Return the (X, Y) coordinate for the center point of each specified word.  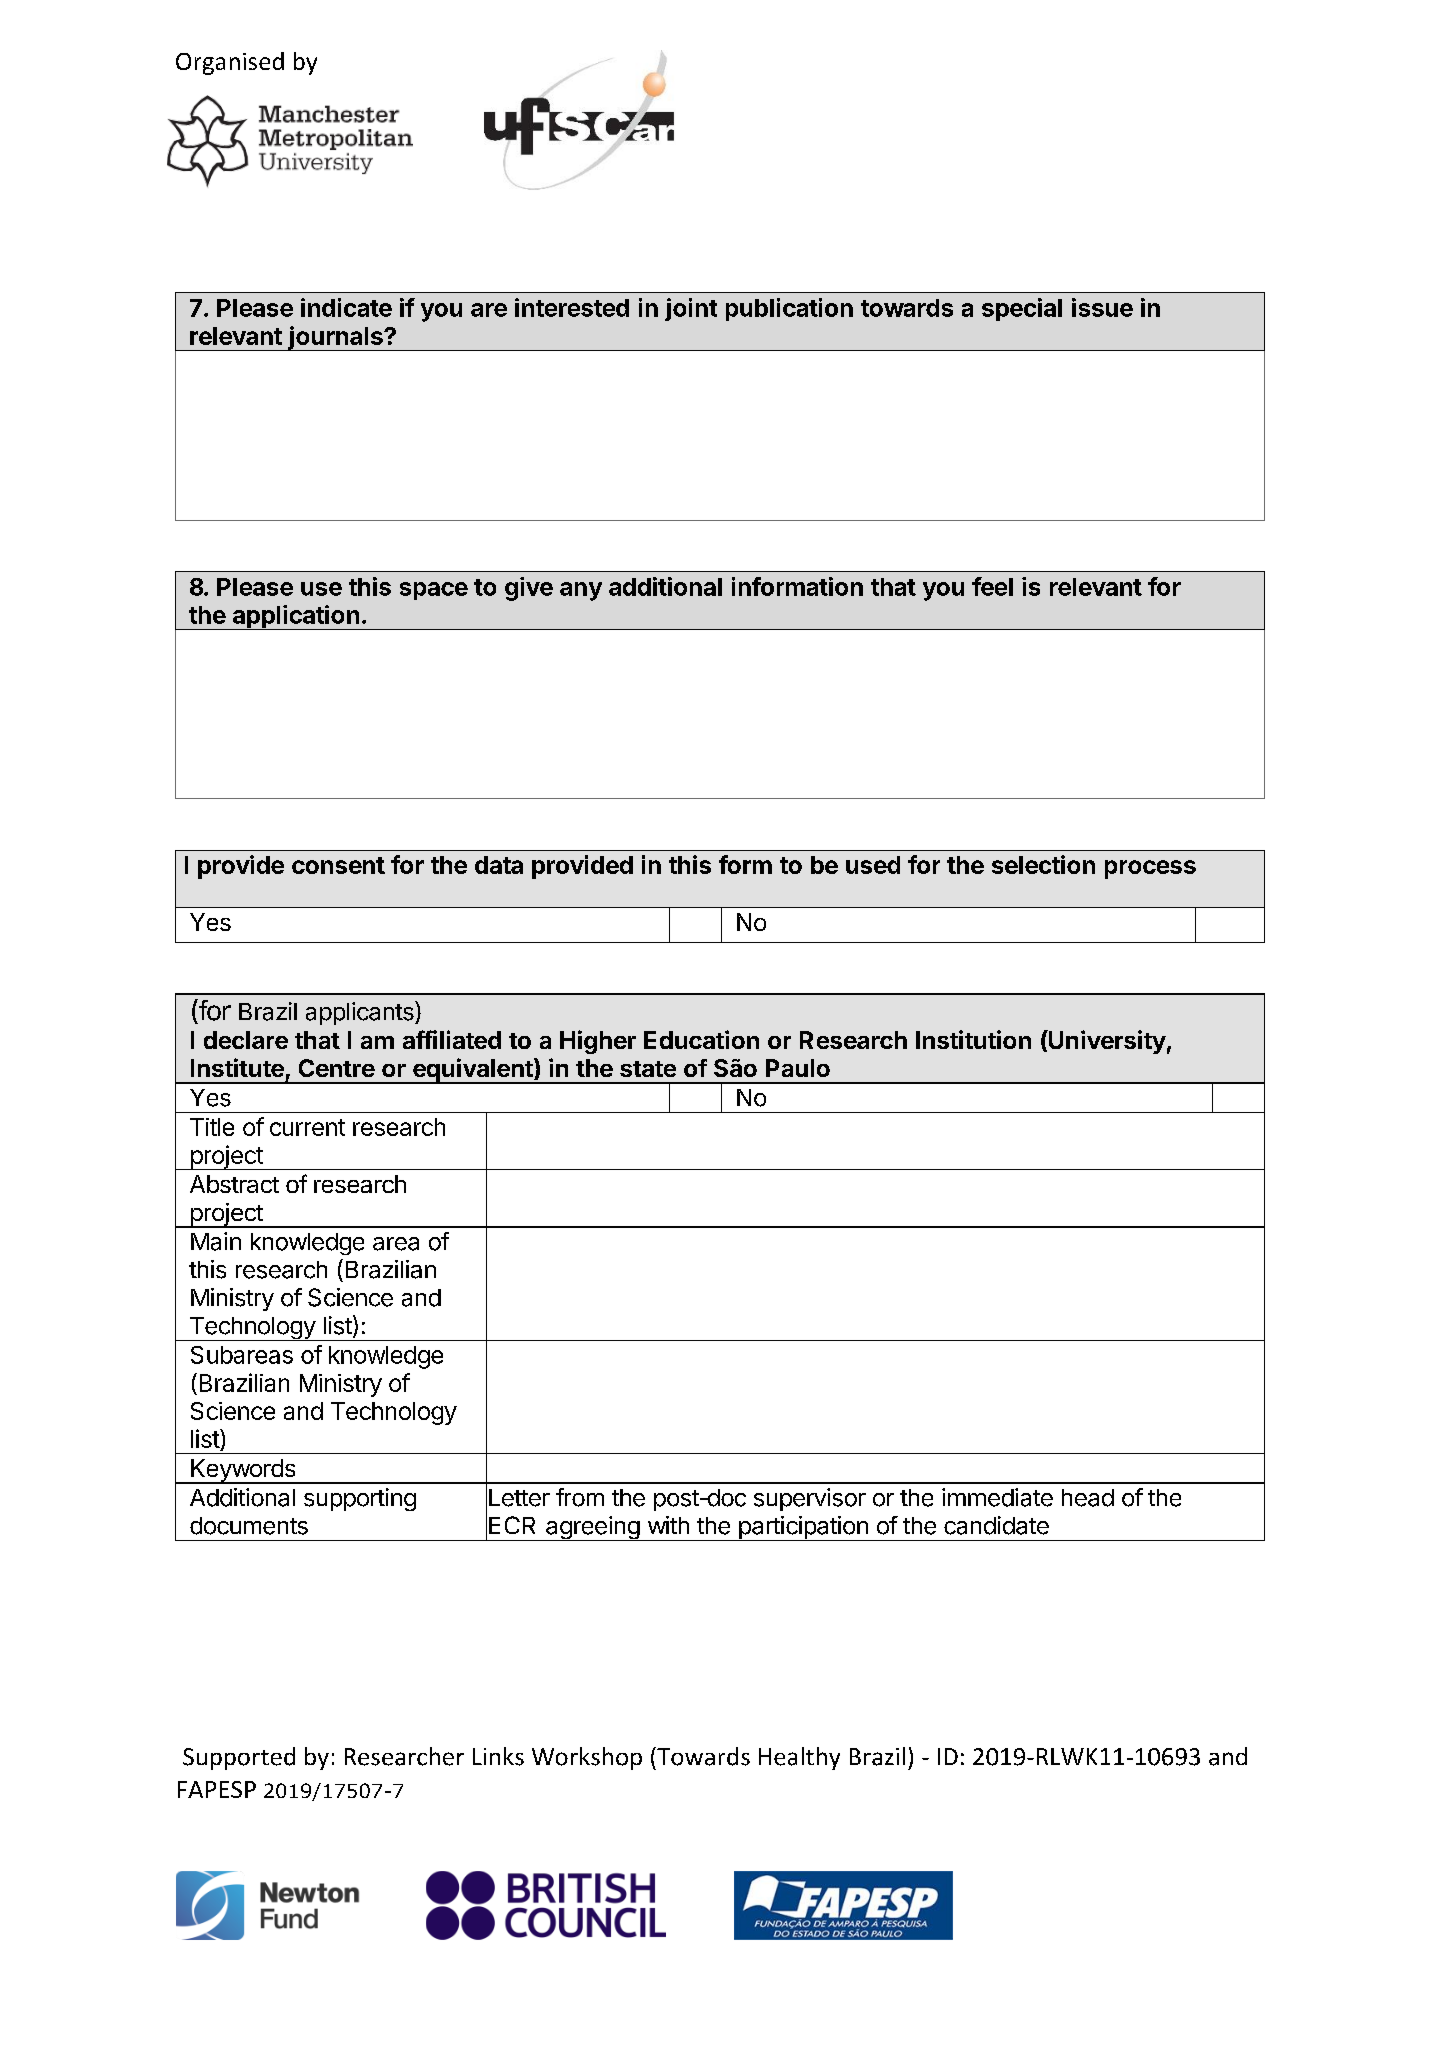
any (581, 591)
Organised (230, 63)
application (295, 617)
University (1106, 1042)
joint (691, 309)
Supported (239, 1758)
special (1022, 309)
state (648, 1069)
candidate (996, 1525)
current (307, 1127)
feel (992, 586)
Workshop (587, 1758)
